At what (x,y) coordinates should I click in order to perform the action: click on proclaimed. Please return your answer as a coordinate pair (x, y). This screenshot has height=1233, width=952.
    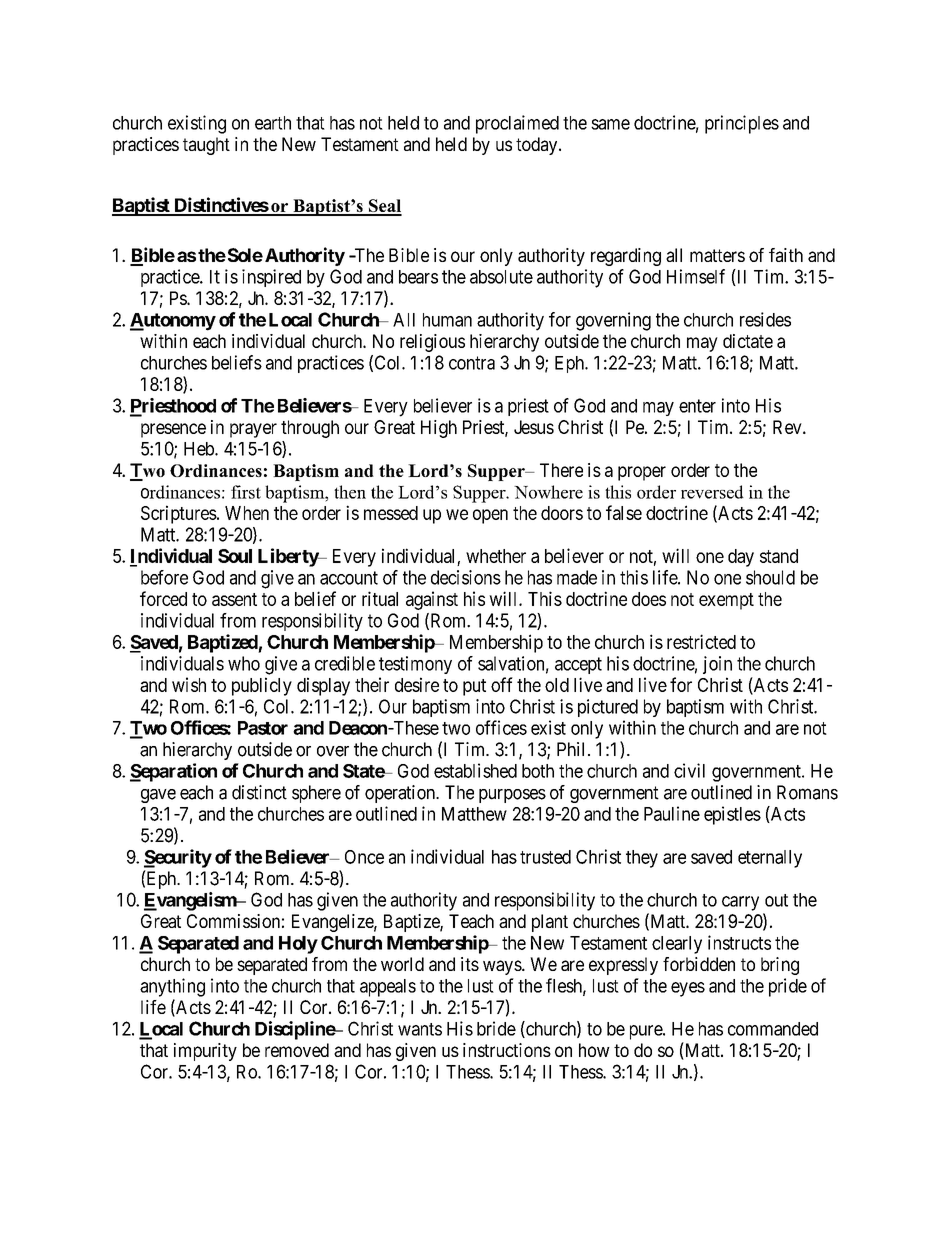
    Looking at the image, I should click on (517, 124).
